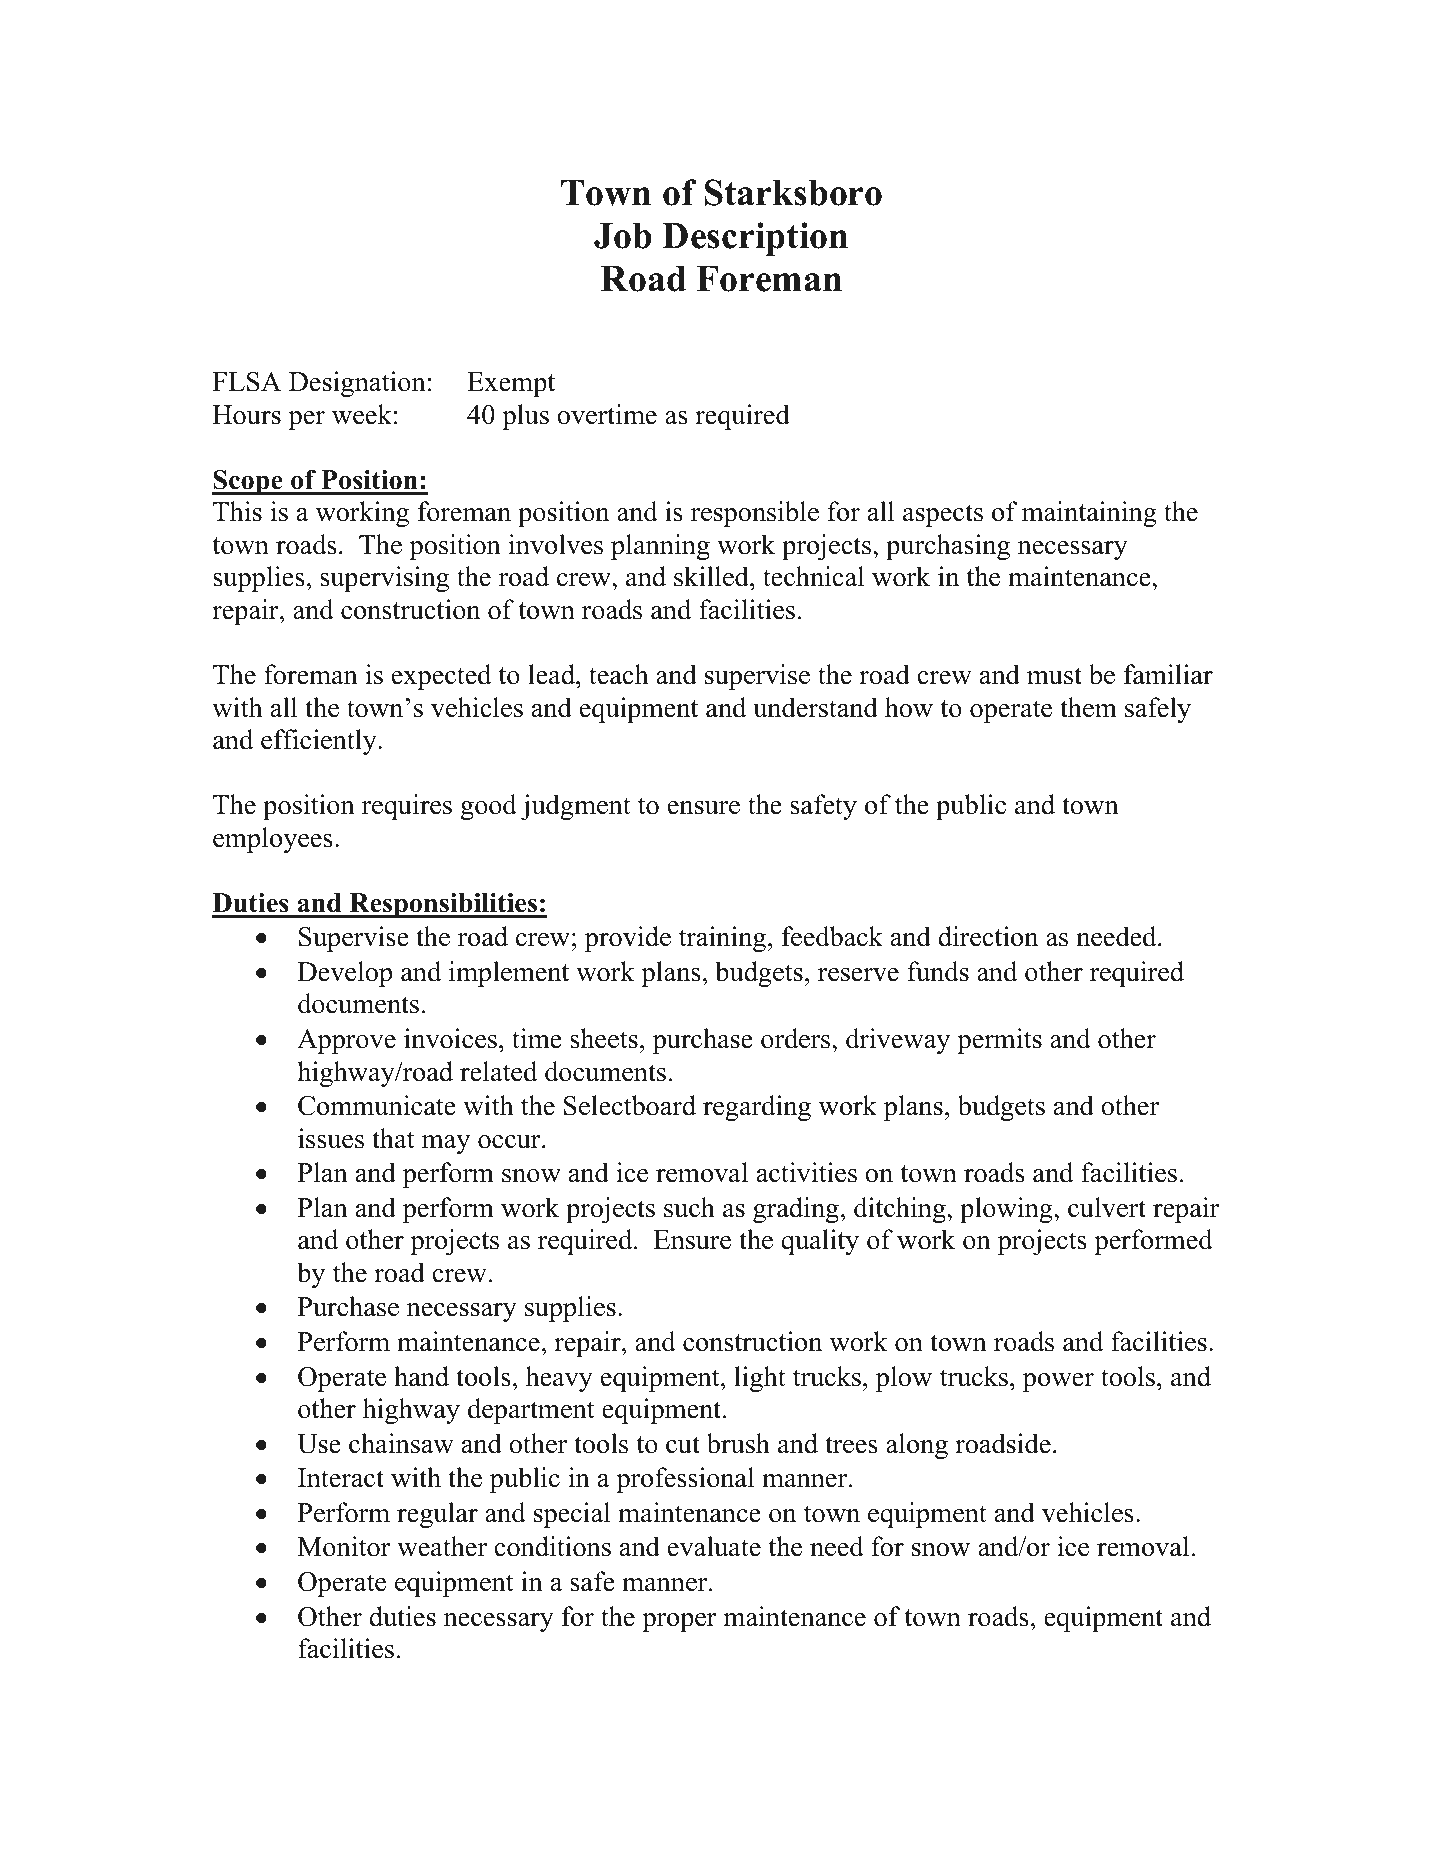 The image size is (1444, 1868). I want to click on Develop, so click(345, 974).
